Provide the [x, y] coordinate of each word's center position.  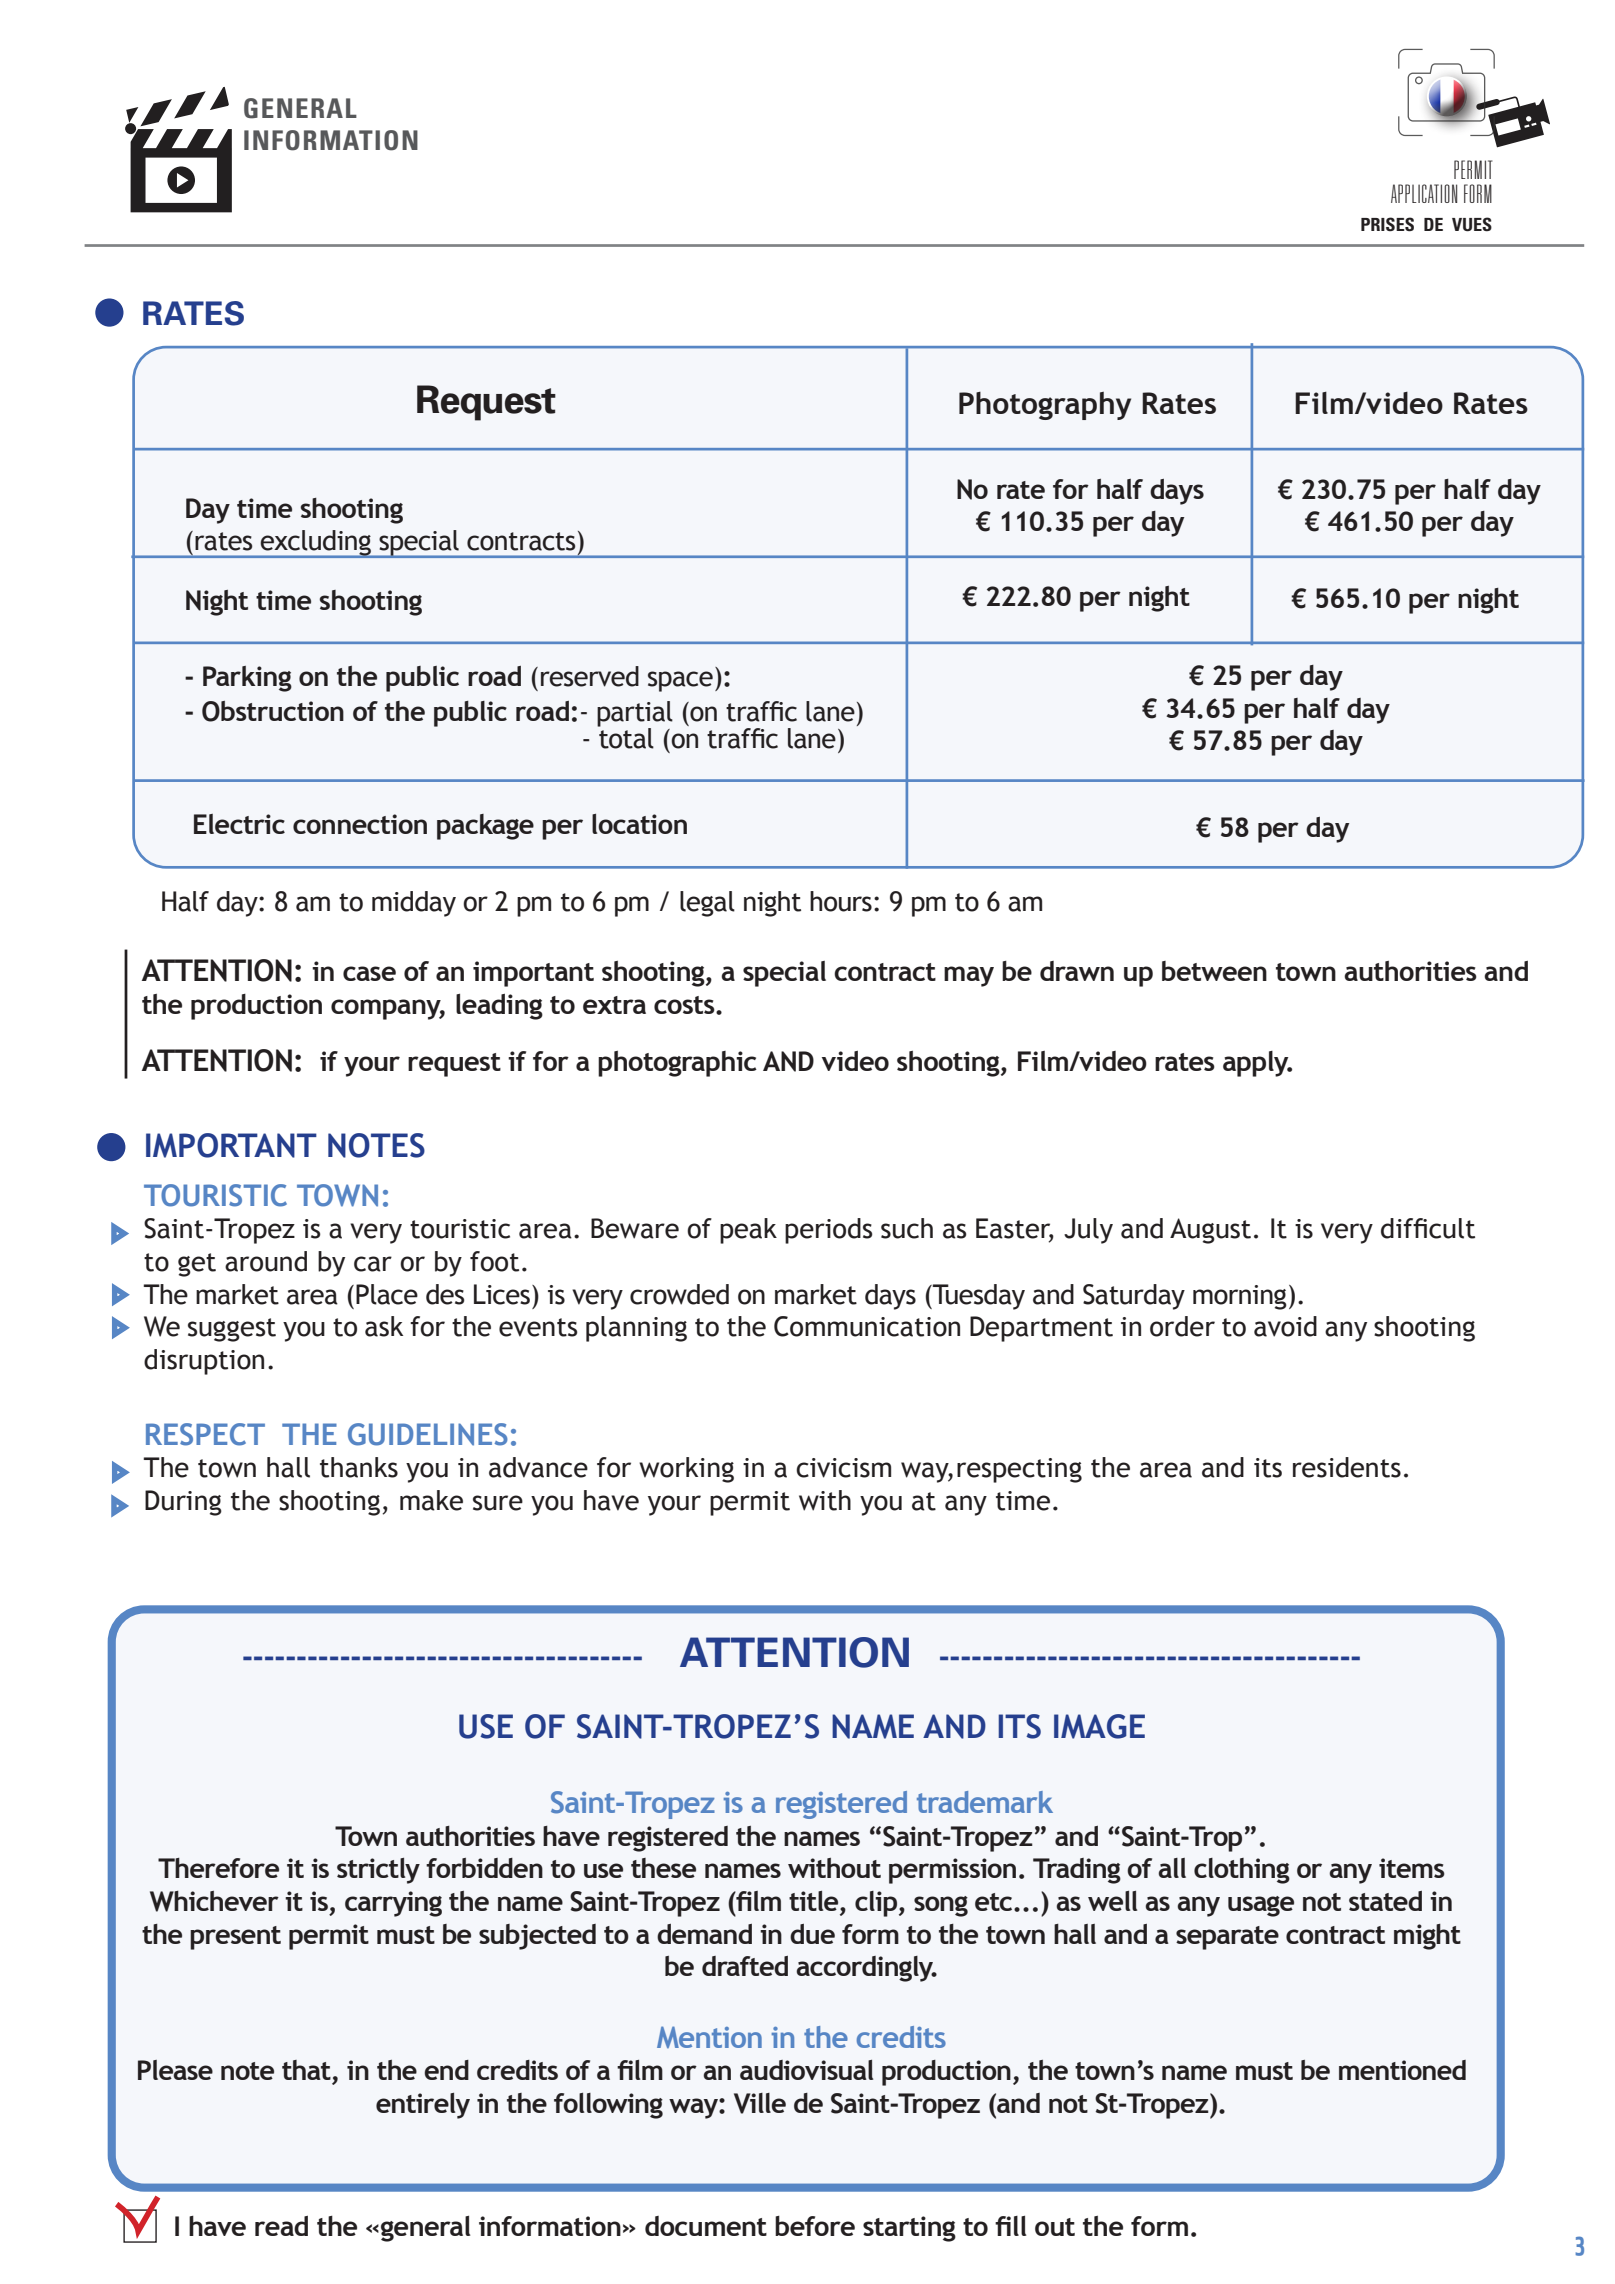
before [815, 2226]
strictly [378, 1871]
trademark [985, 1802]
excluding [316, 544]
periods [829, 1231]
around [266, 1261]
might [1427, 1937]
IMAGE [1099, 1726]
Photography [1045, 406]
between [1214, 971]
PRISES [1387, 224]
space [680, 681]
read [281, 2226]
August [1210, 1231]
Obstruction [273, 711]
